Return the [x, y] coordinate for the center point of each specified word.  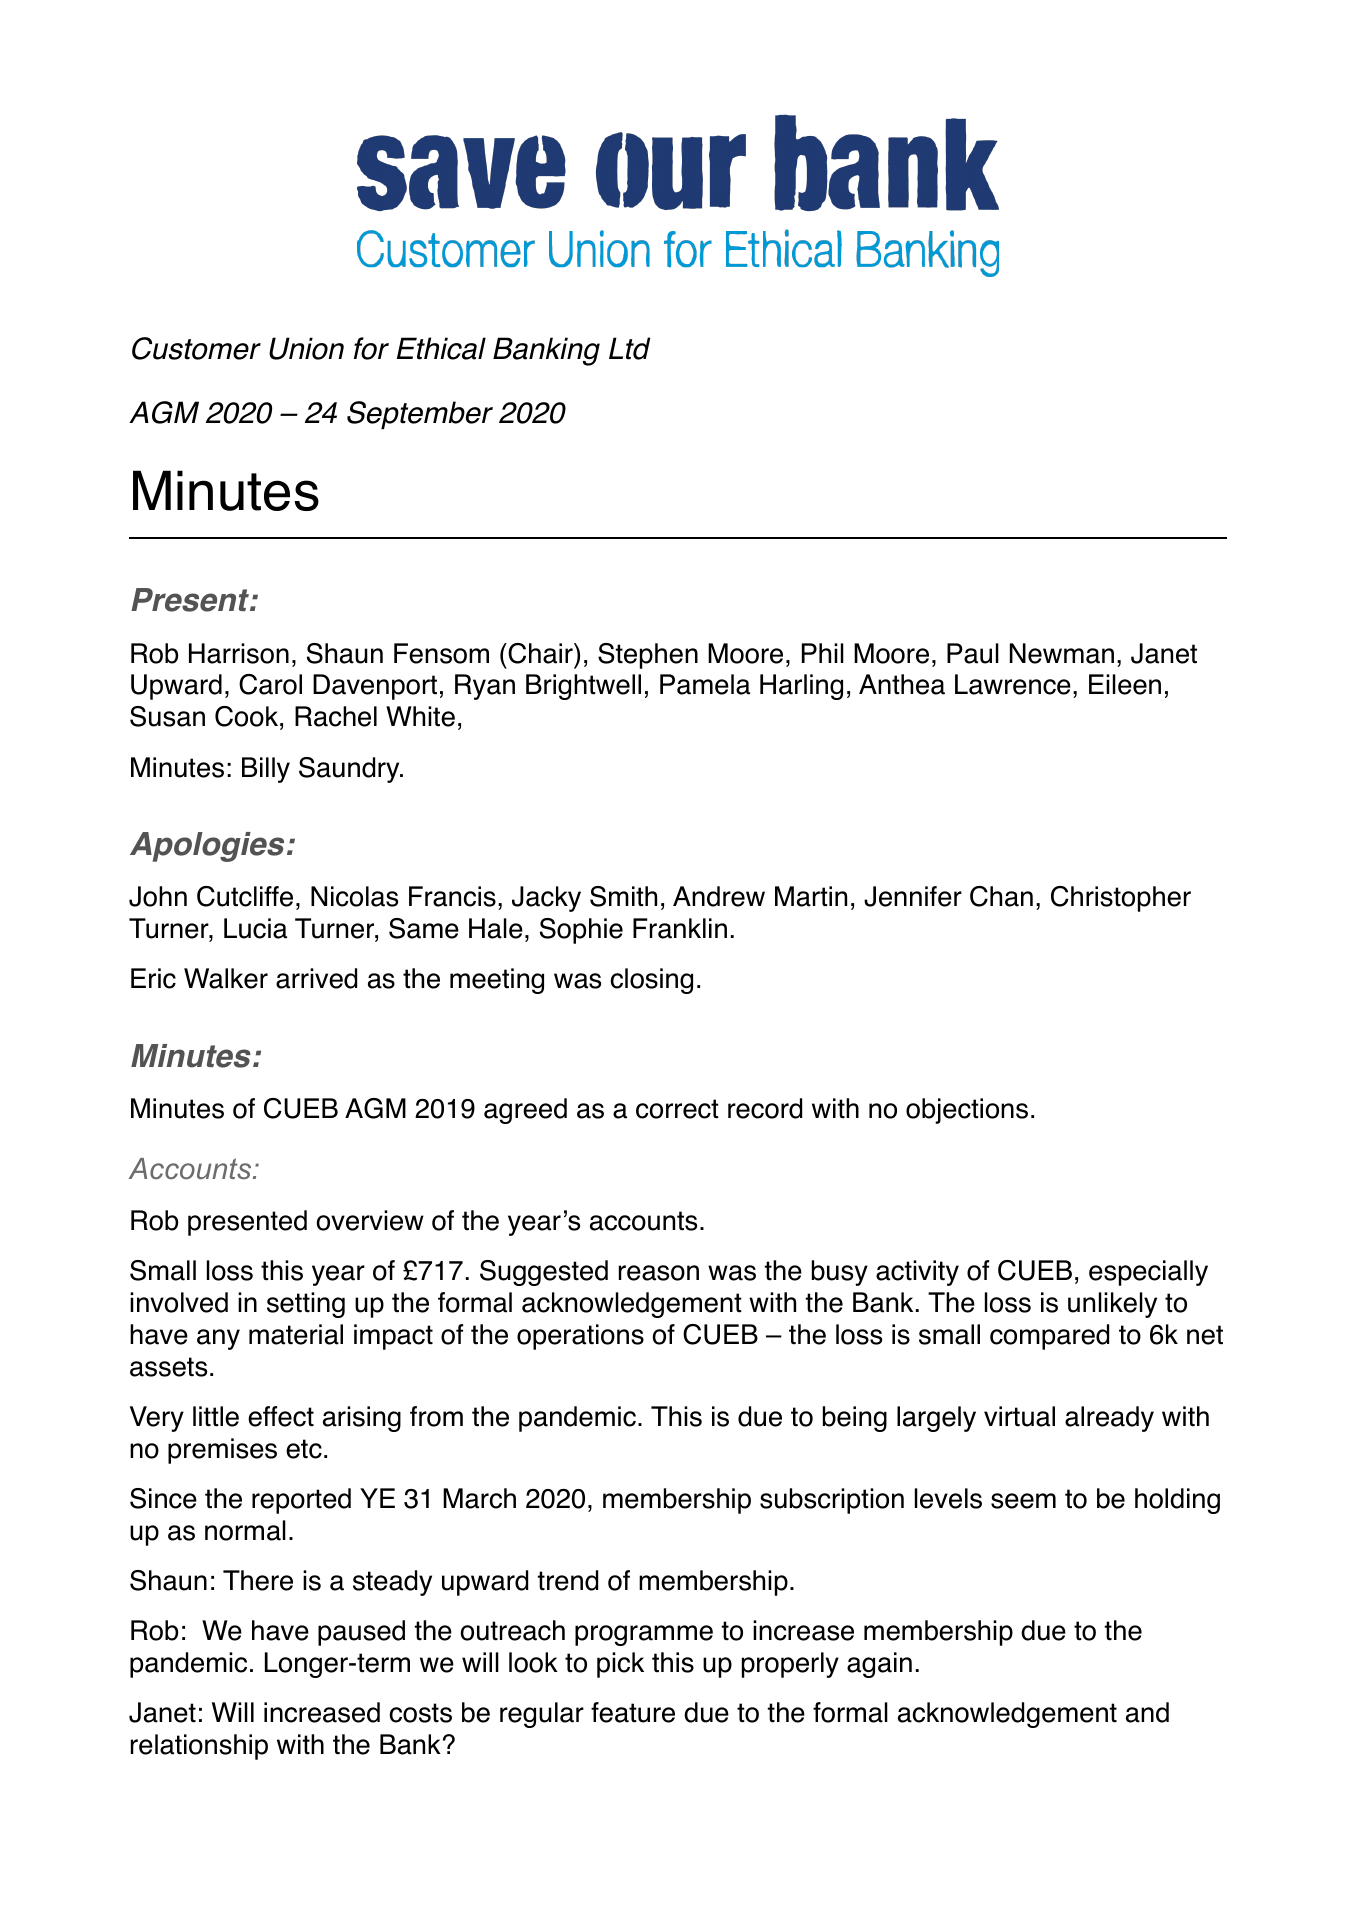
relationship [199, 1747]
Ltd [629, 348]
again [879, 1665]
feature [633, 1712]
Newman [1062, 653]
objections [967, 1111]
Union [306, 348]
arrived [316, 978]
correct [677, 1109]
